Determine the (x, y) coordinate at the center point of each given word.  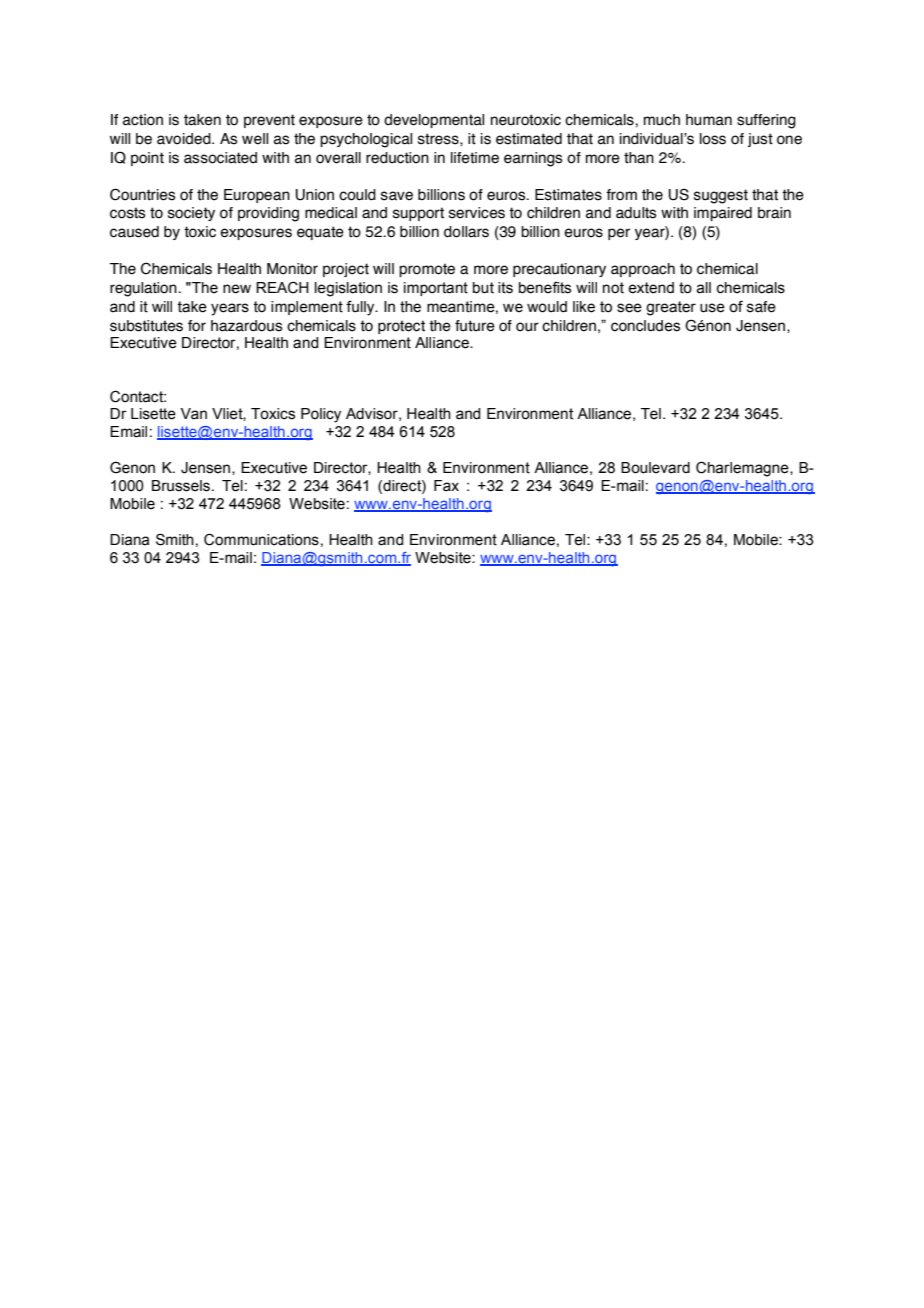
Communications (261, 539)
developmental (434, 121)
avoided (185, 139)
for (197, 326)
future (475, 326)
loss (713, 139)
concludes (645, 326)
